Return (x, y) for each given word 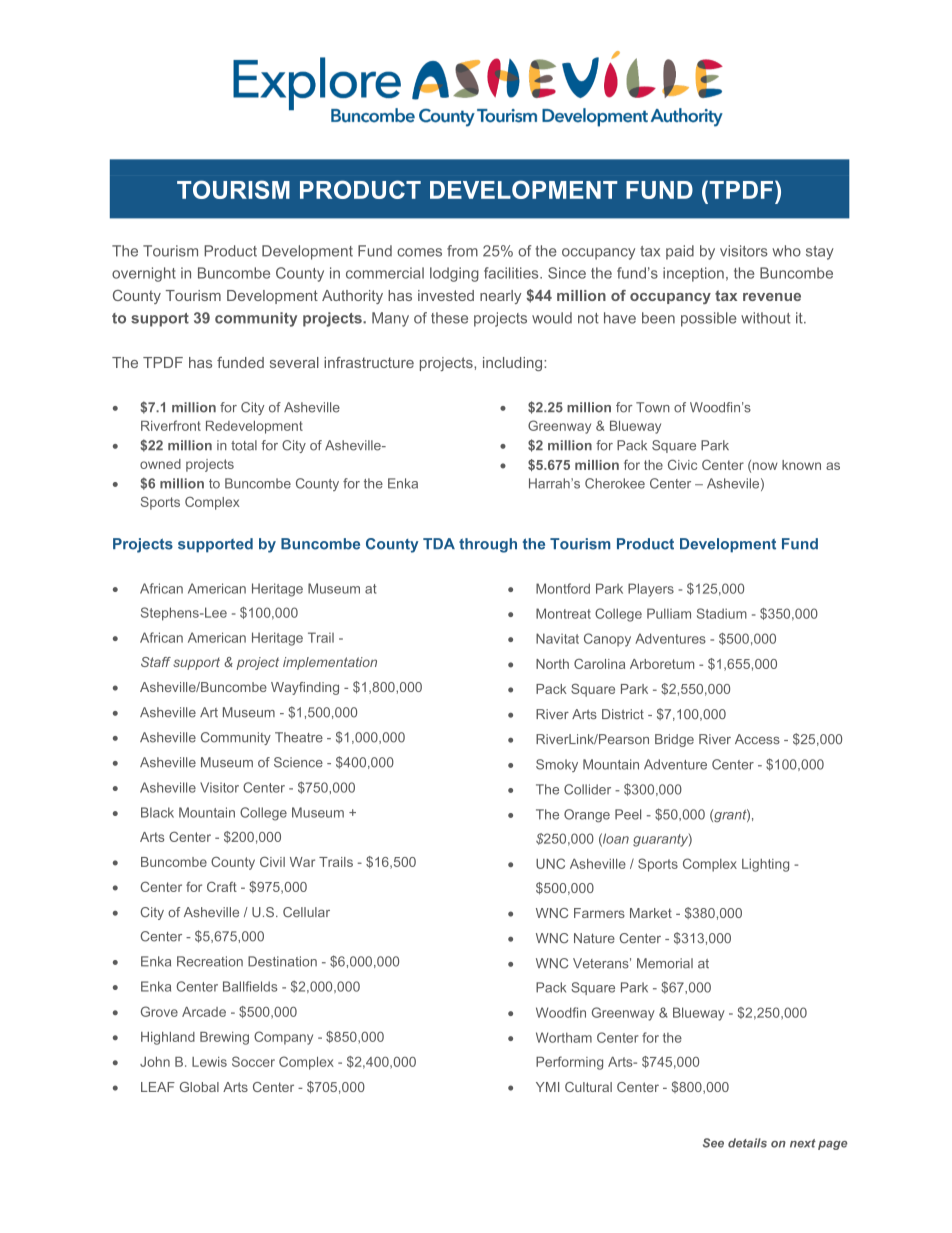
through (488, 545)
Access (757, 739)
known (801, 465)
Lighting (765, 865)
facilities (512, 273)
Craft (222, 886)
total (244, 445)
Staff (156, 662)
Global (199, 1087)
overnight (144, 274)
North (552, 664)
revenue (772, 297)
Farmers (599, 913)
